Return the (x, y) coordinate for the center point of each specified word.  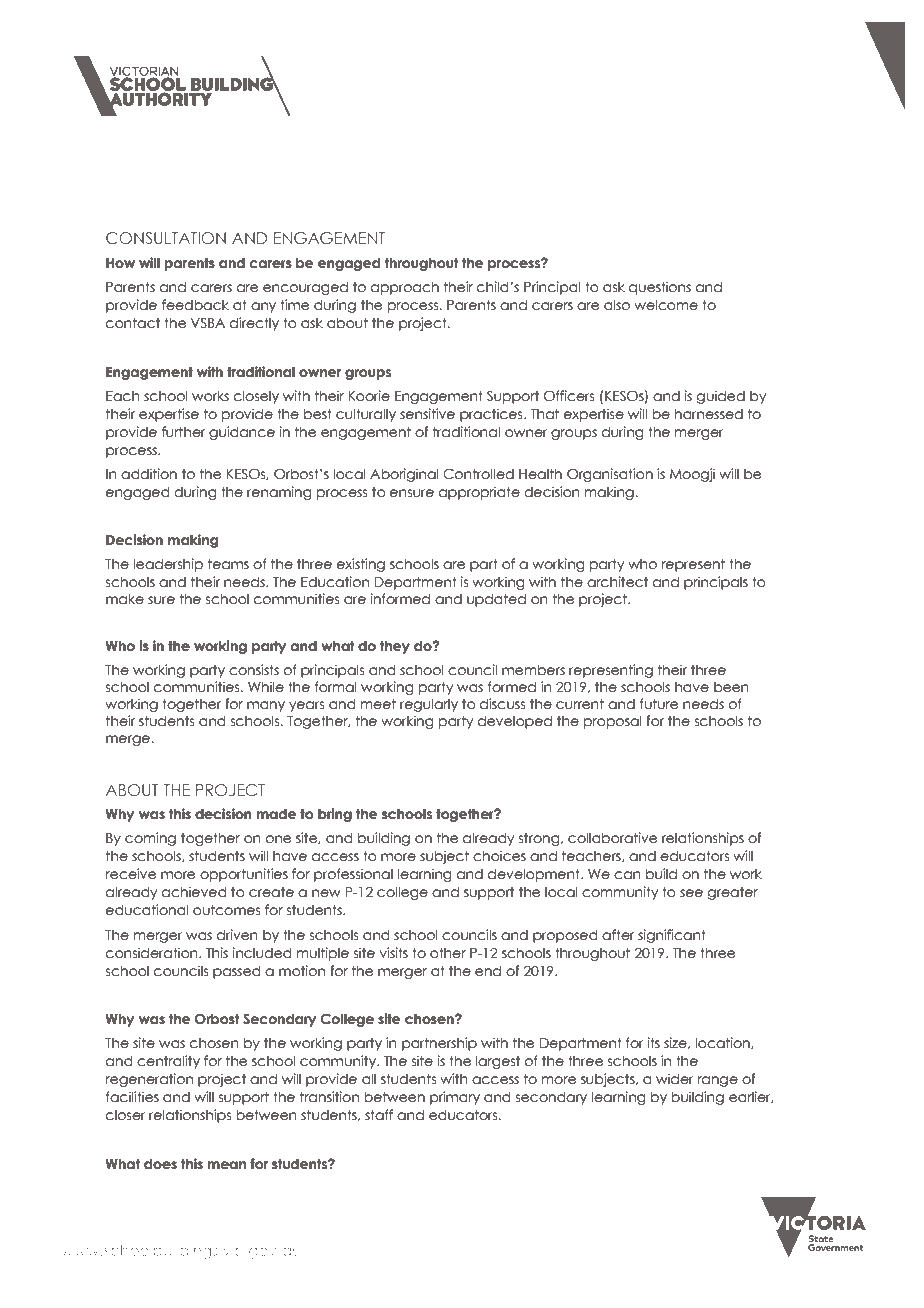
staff (379, 1115)
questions (660, 288)
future (659, 704)
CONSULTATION (166, 238)
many (266, 706)
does (160, 1164)
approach (405, 288)
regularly (429, 705)
